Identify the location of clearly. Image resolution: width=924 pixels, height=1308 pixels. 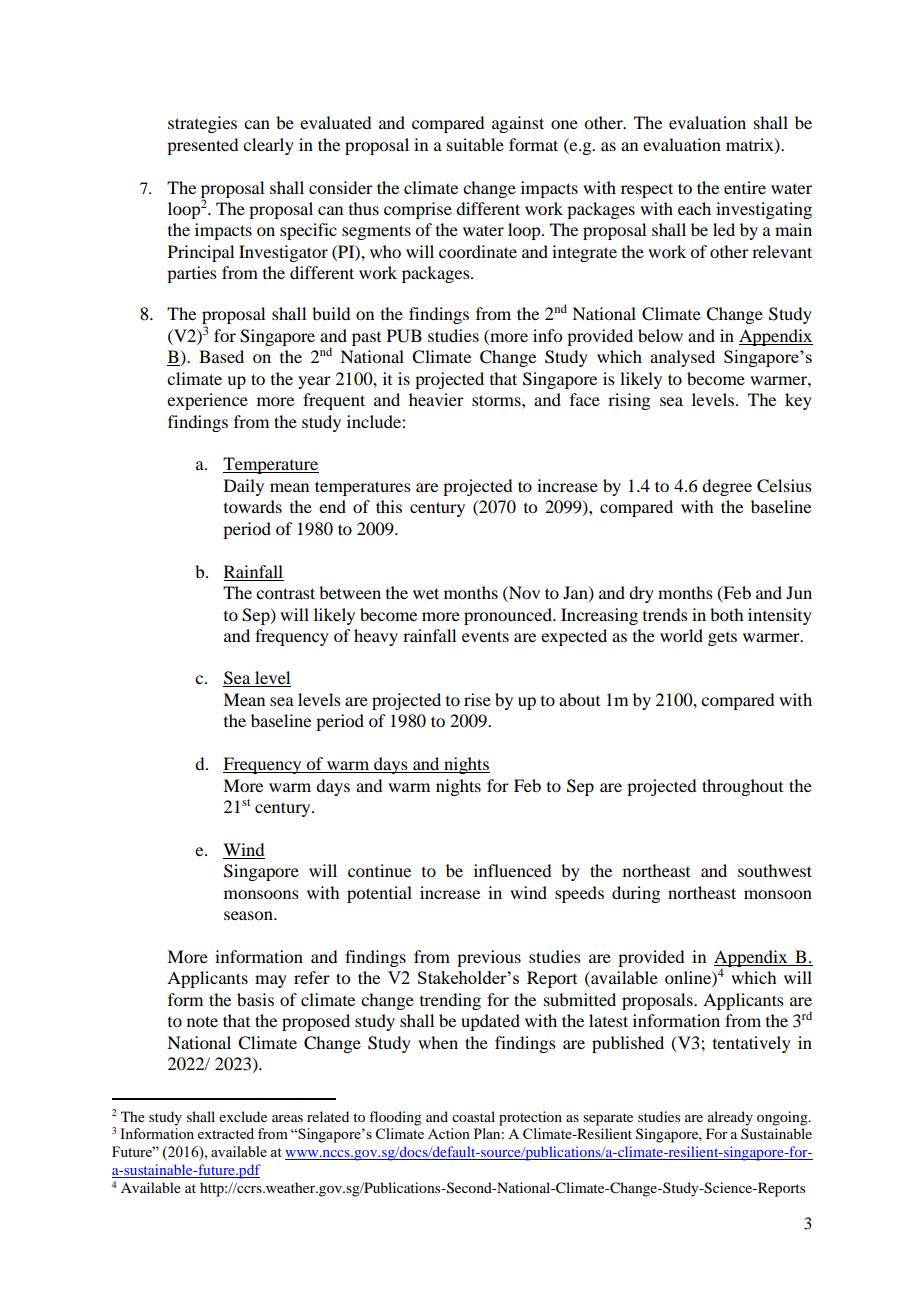
(268, 146).
